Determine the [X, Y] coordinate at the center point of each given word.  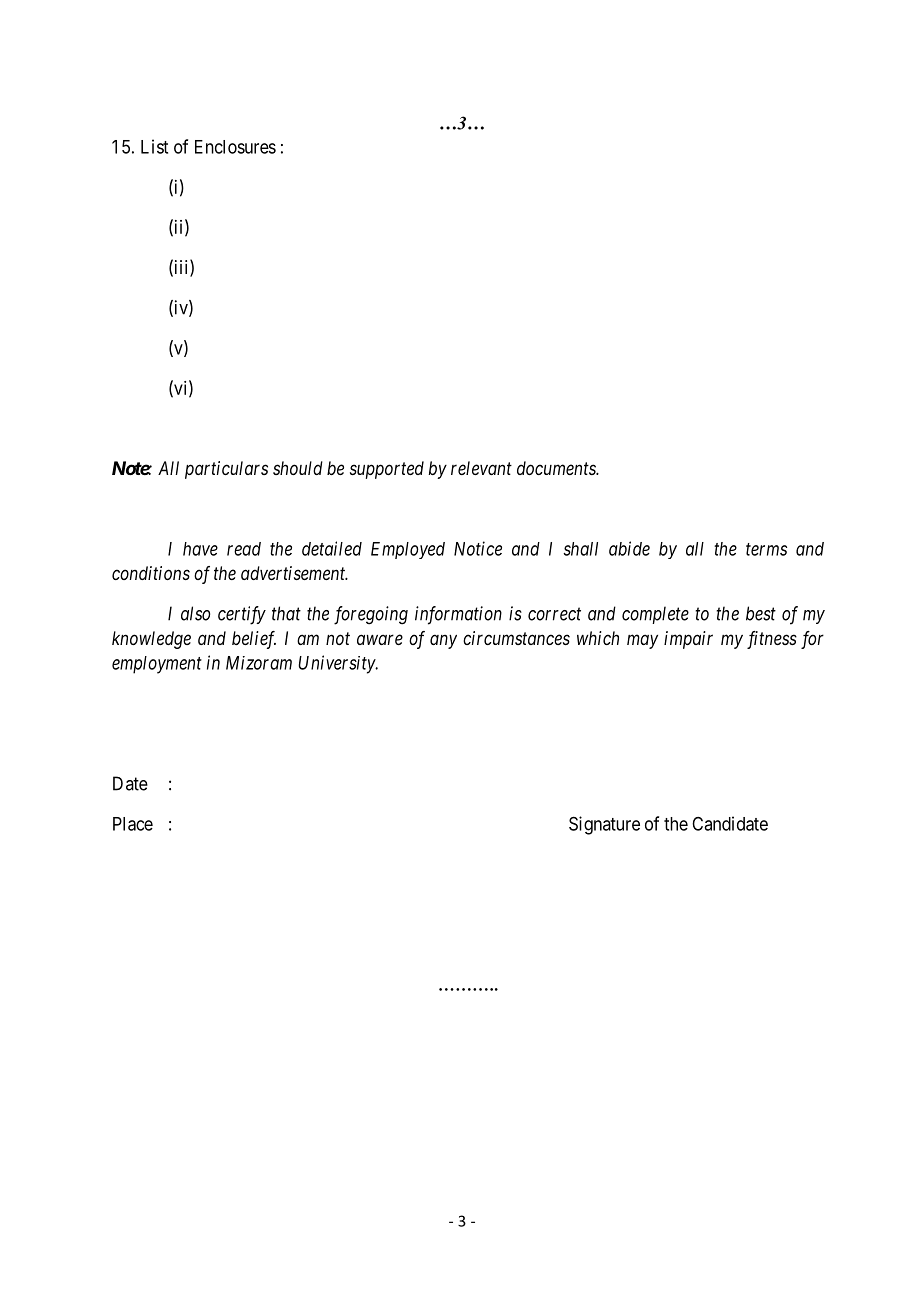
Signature [604, 825]
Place [133, 824]
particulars [226, 470]
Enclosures [235, 147]
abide [629, 548]
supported [387, 470]
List [154, 146]
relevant [481, 468]
